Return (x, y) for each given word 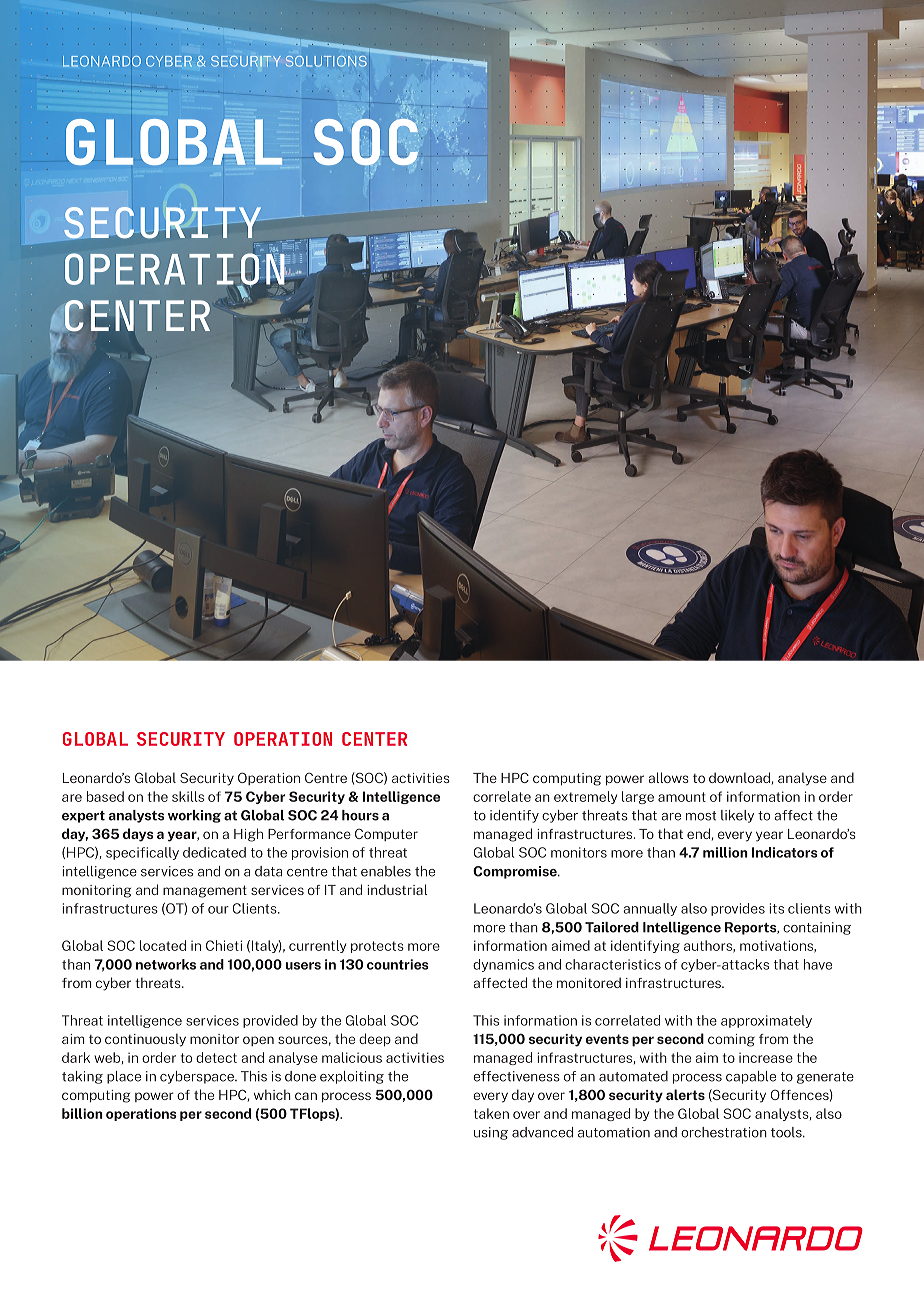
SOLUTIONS (326, 61)
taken (491, 1113)
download (739, 777)
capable (751, 1077)
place (124, 1077)
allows (669, 777)
